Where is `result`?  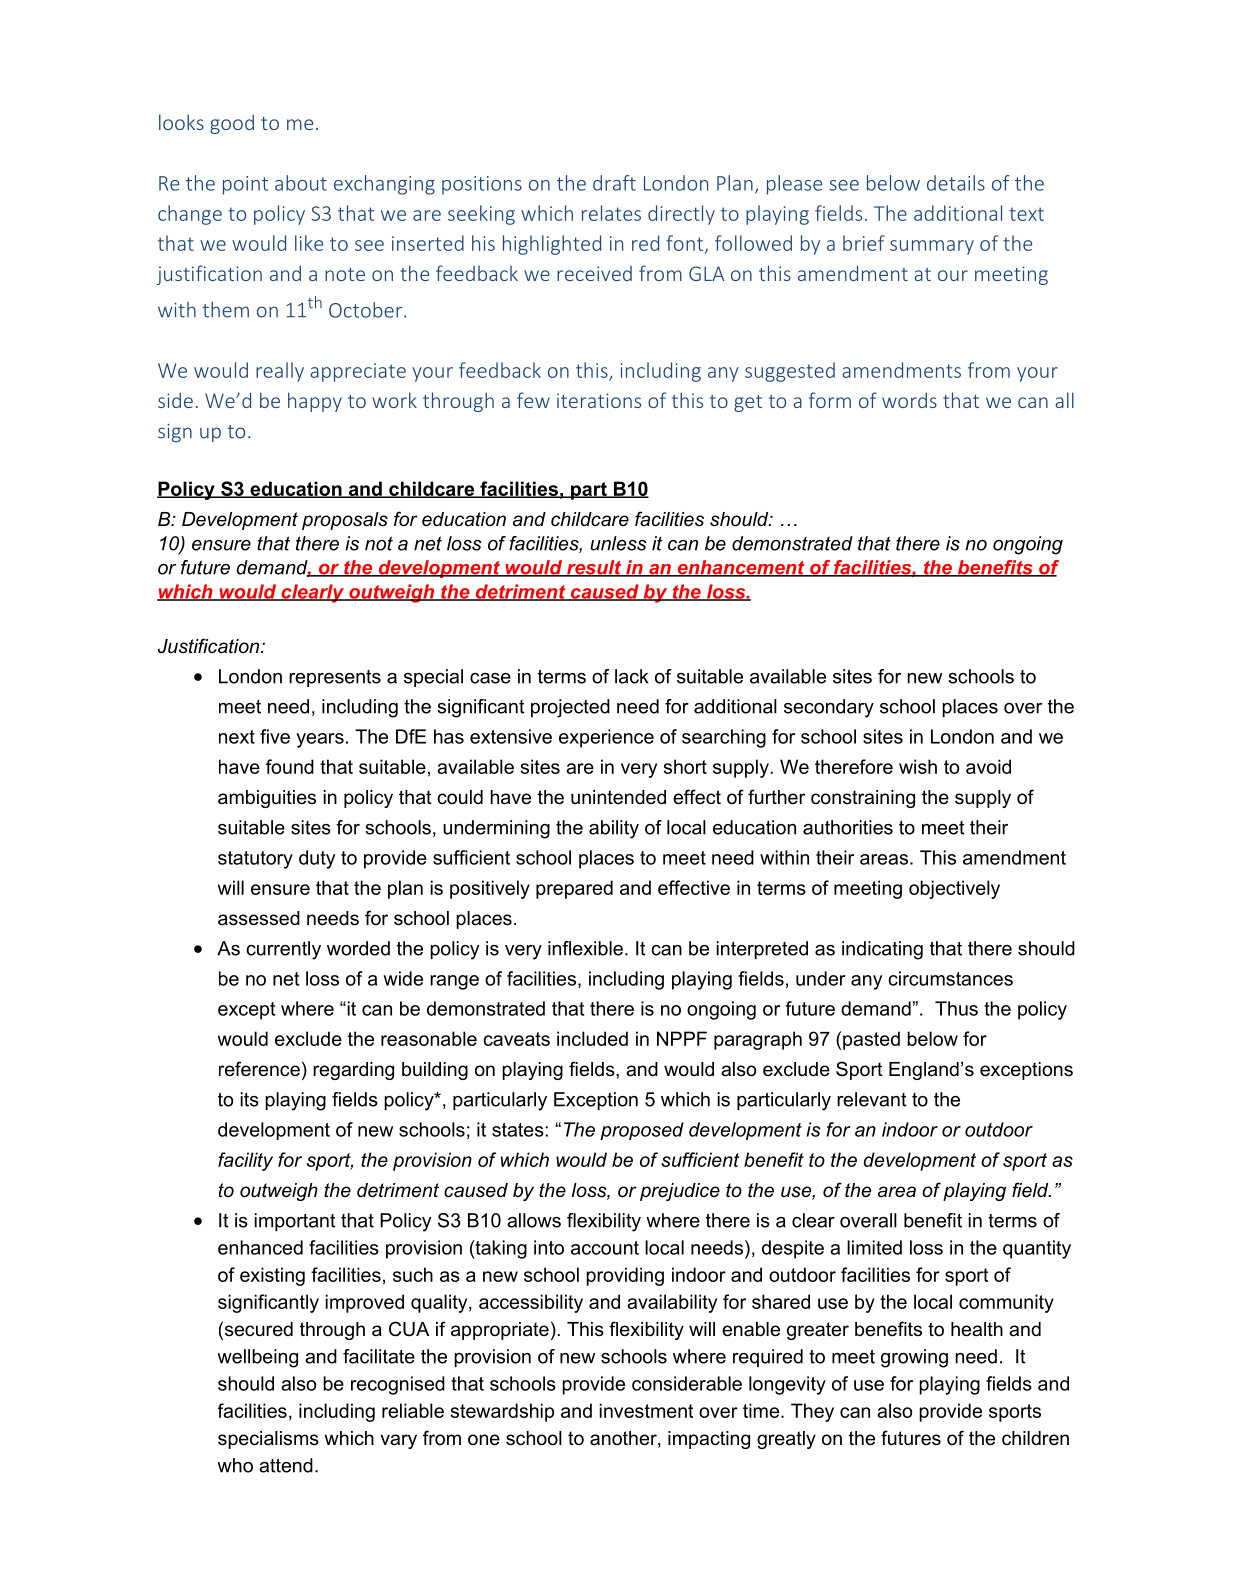
result is located at coordinates (594, 568).
